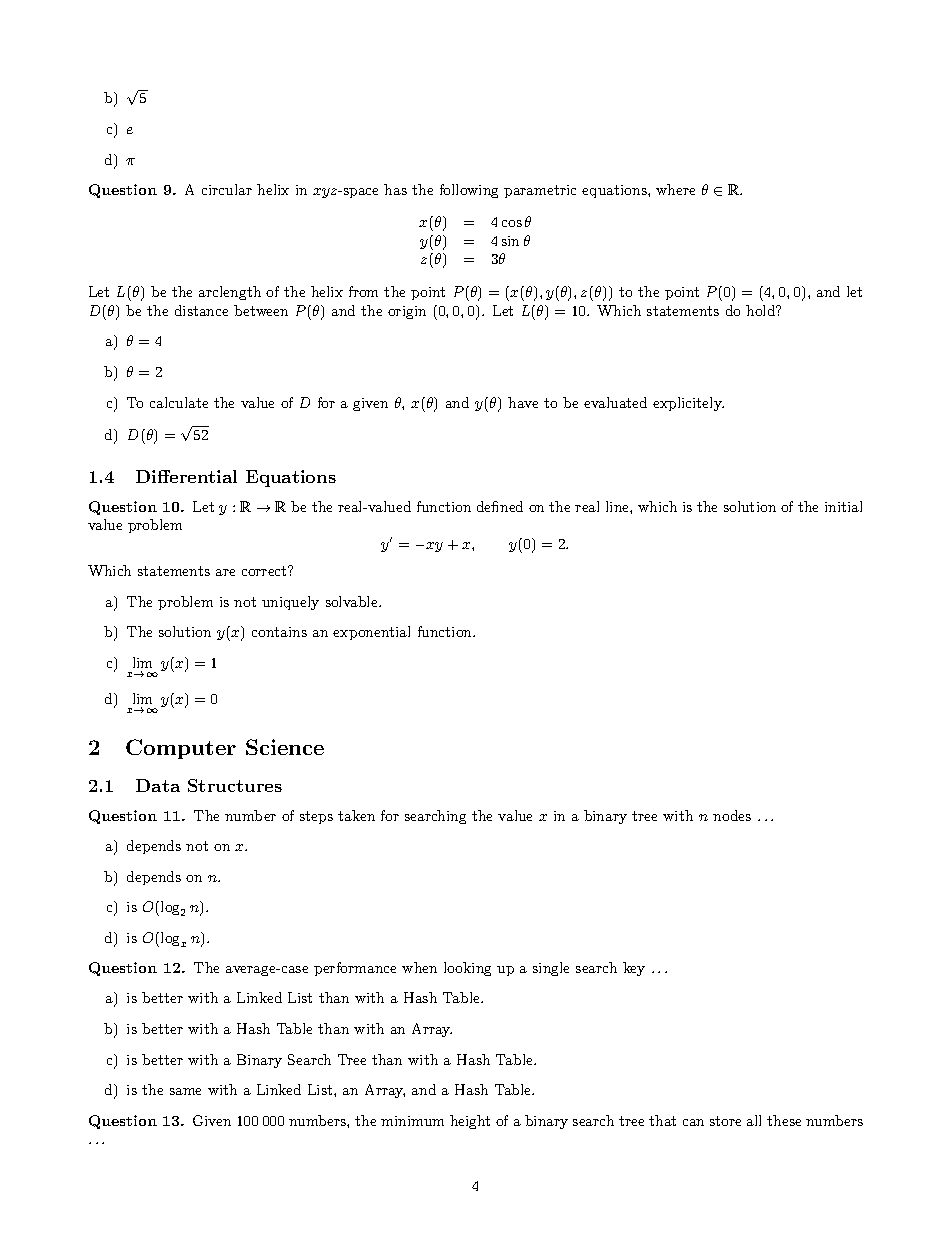 Image resolution: width=952 pixels, height=1233 pixels. Describe the element at coordinates (732, 815) in the screenshot. I see `nodes` at that location.
